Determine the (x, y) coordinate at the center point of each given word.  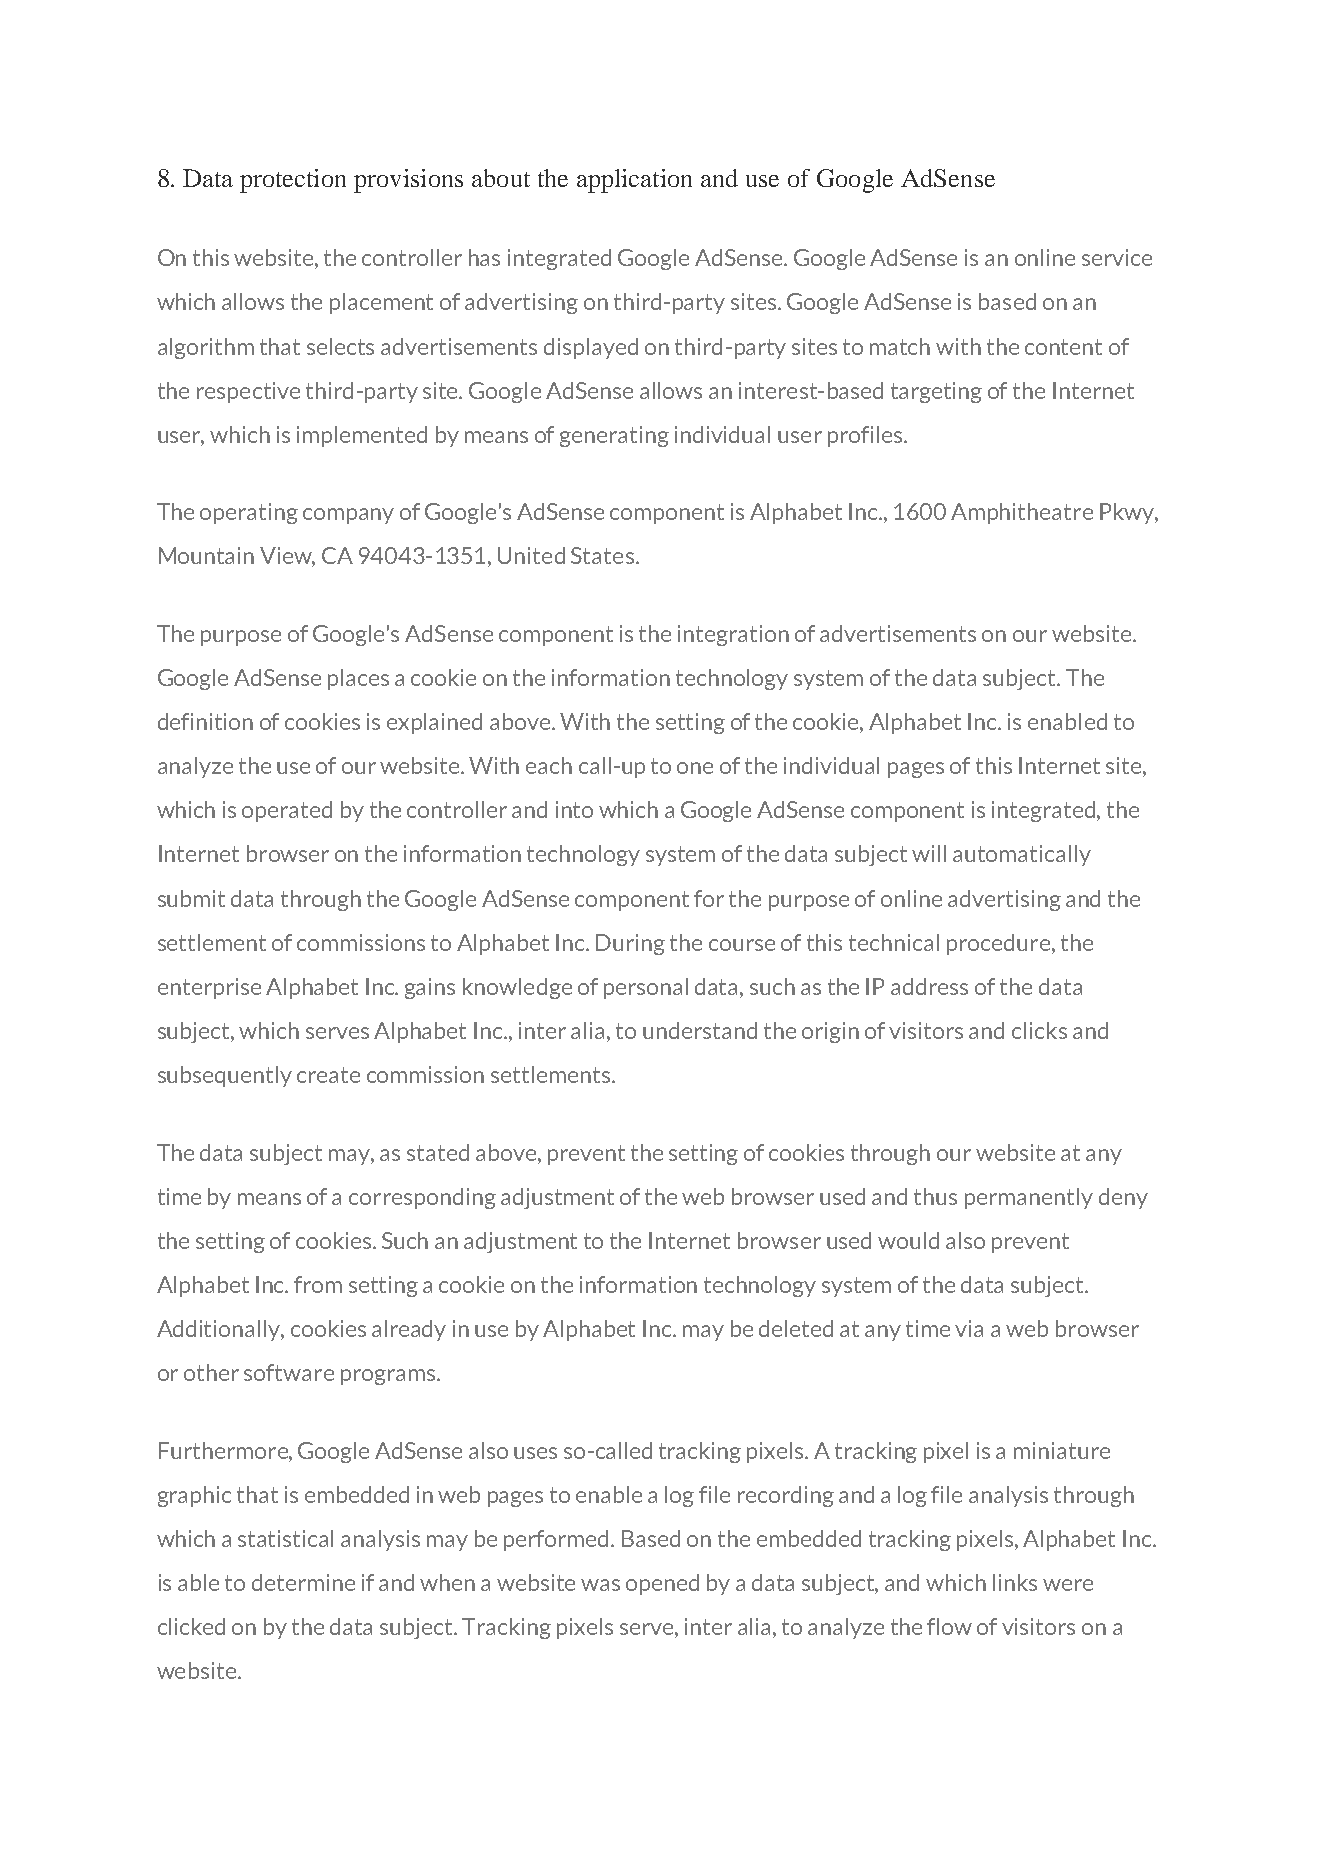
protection (293, 181)
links (1015, 1582)
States (602, 555)
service (1117, 257)
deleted (796, 1328)
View (287, 557)
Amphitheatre (1022, 513)
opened (662, 1584)
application (634, 181)
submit (191, 898)
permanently (1029, 1198)
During (630, 944)
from (318, 1284)
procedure (998, 944)
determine (303, 1582)
